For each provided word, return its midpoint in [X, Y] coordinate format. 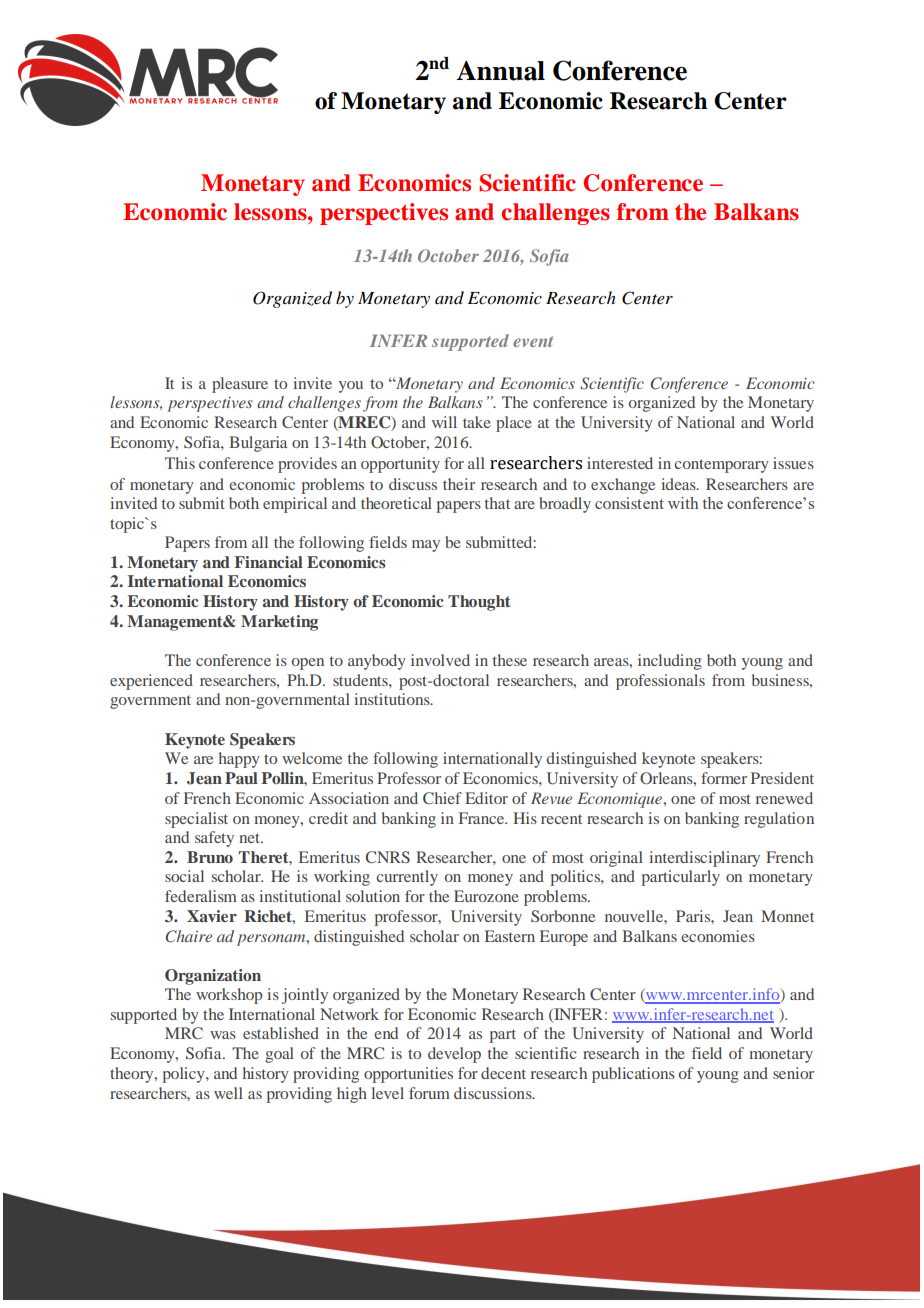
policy [185, 1075]
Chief [442, 798]
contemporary [721, 466]
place [514, 424]
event [533, 341]
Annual [500, 70]
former [724, 778]
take [477, 422]
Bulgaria [258, 444]
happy [239, 760]
